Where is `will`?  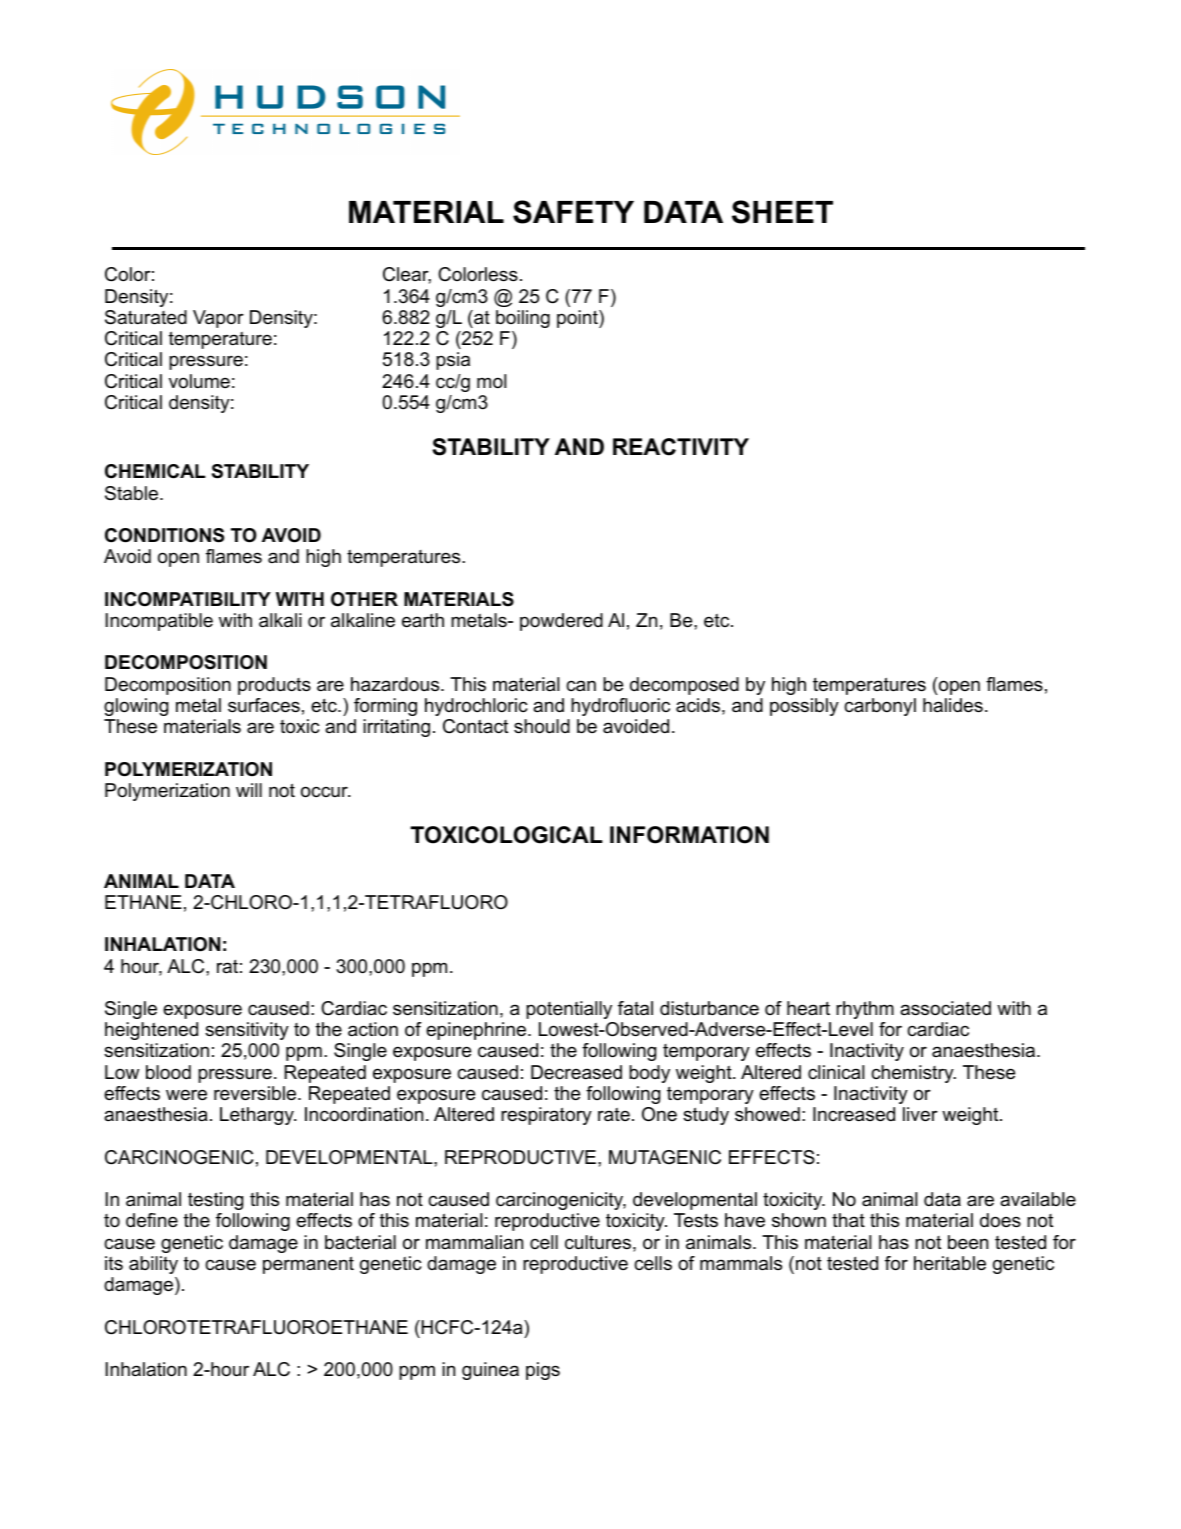 will is located at coordinates (249, 790).
